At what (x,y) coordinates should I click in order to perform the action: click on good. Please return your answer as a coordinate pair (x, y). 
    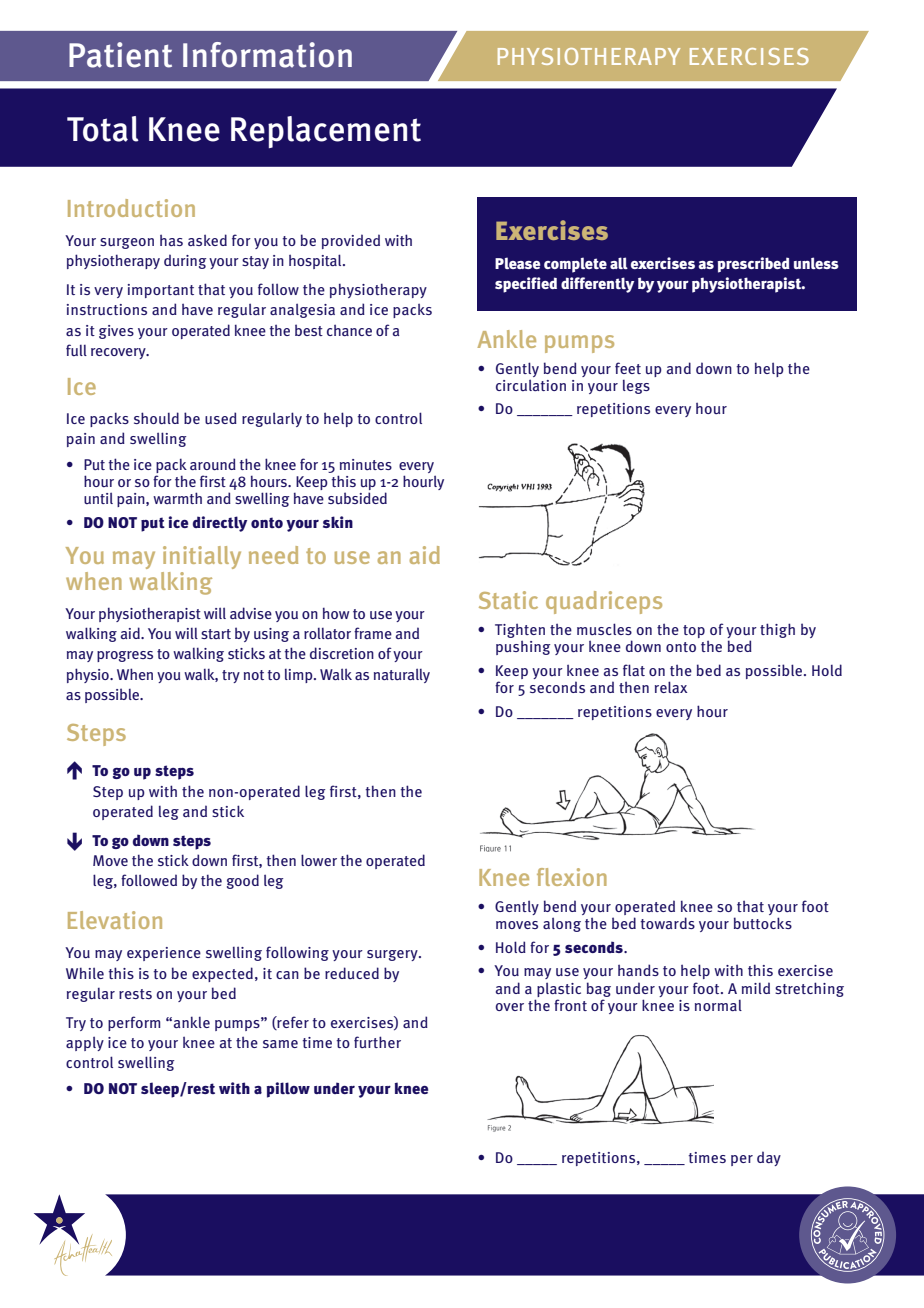
    Looking at the image, I should click on (243, 881).
